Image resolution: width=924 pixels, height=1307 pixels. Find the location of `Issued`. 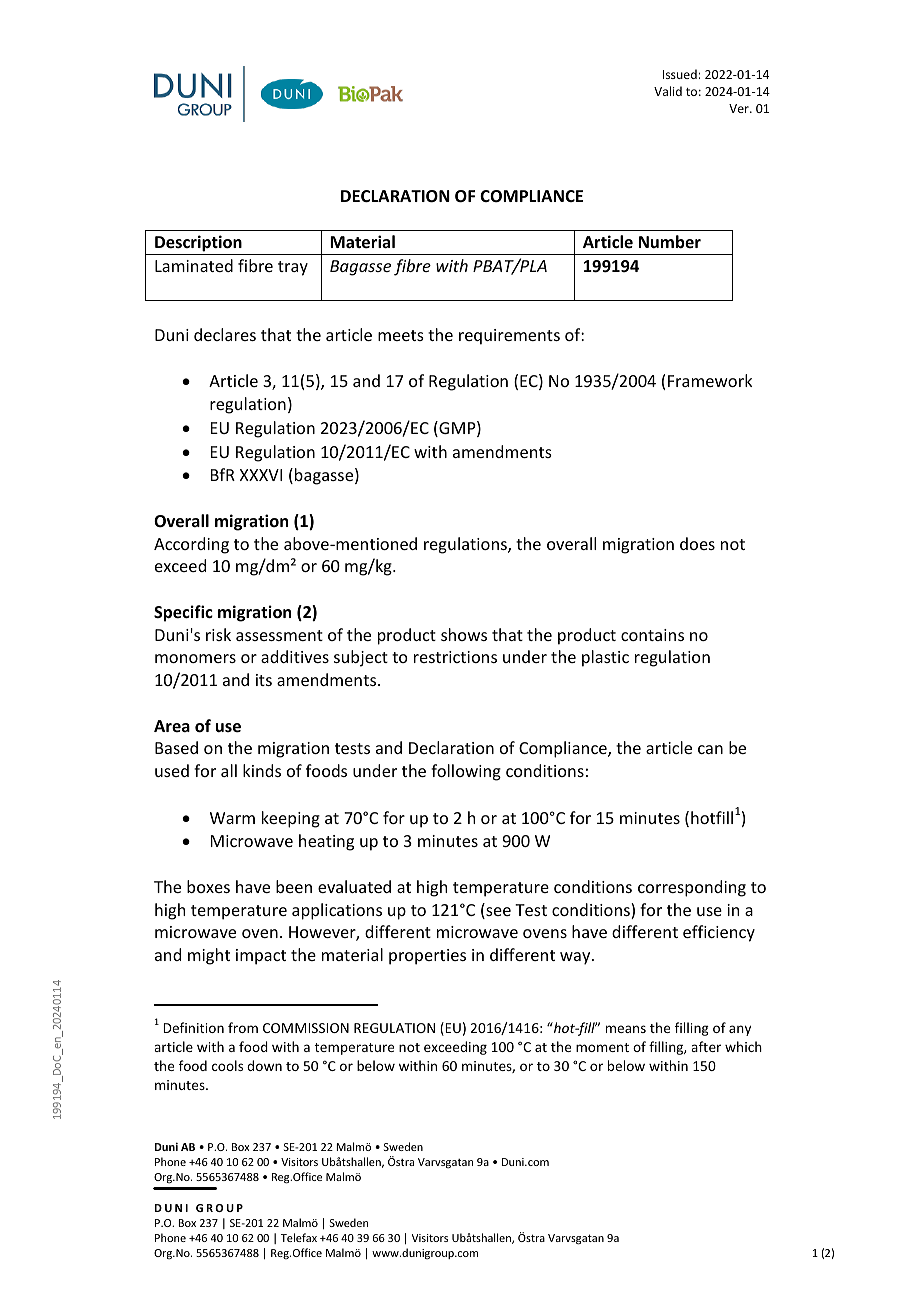

Issued is located at coordinates (681, 74).
